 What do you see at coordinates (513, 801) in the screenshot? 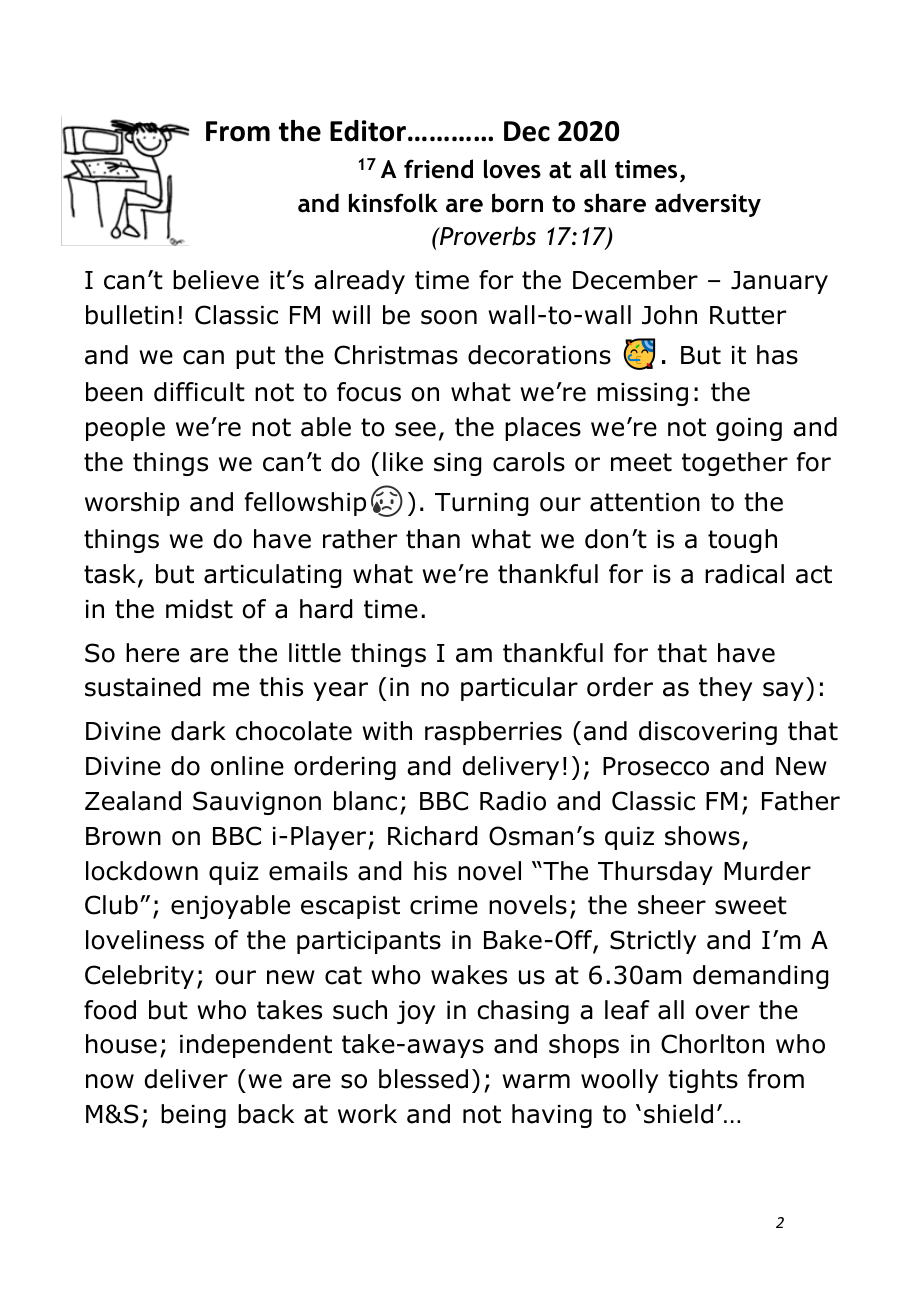
I see `Radio` at bounding box center [513, 801].
